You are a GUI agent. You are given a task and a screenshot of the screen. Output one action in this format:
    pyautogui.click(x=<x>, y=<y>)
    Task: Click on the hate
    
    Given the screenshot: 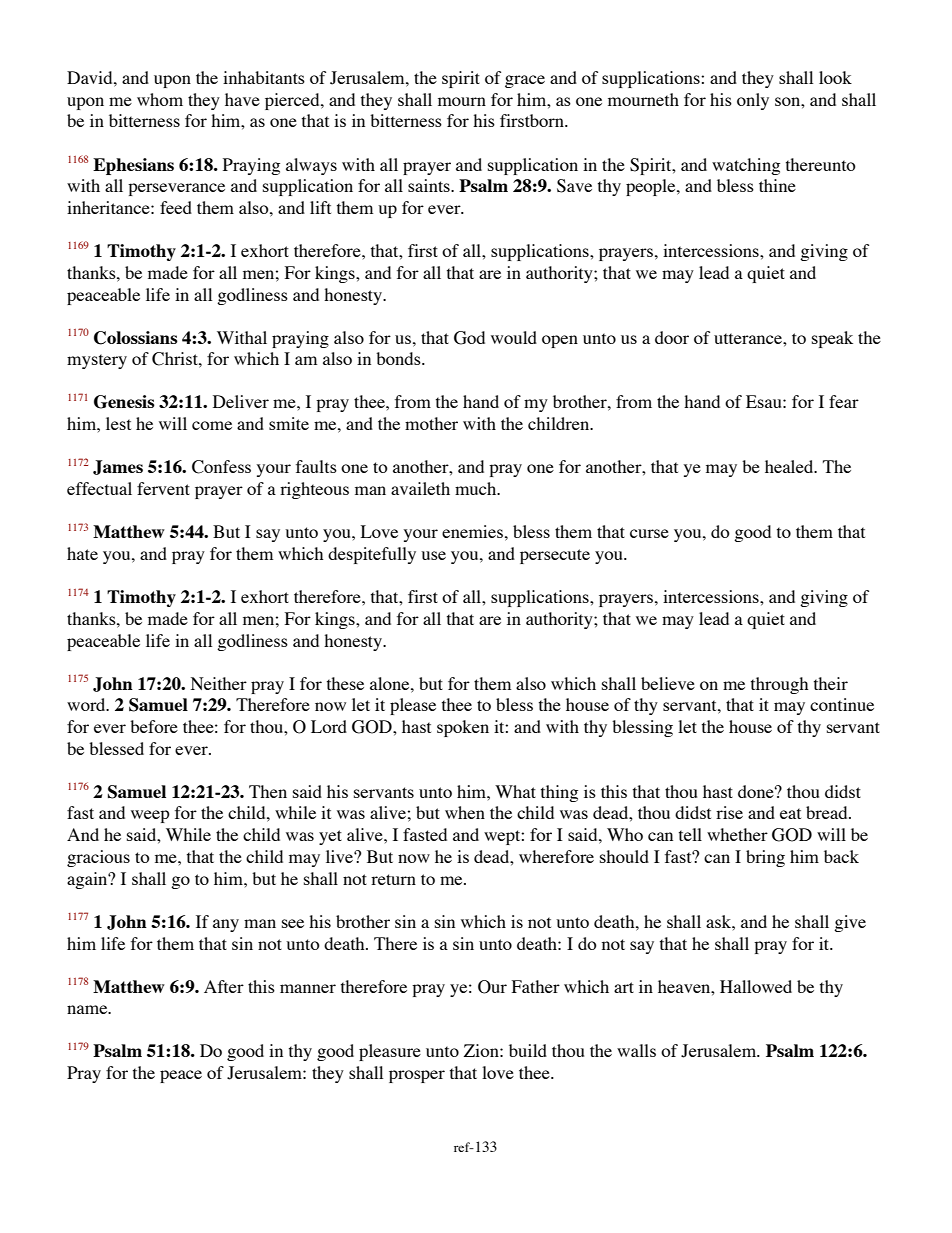 What is the action you would take?
    pyautogui.click(x=82, y=553)
